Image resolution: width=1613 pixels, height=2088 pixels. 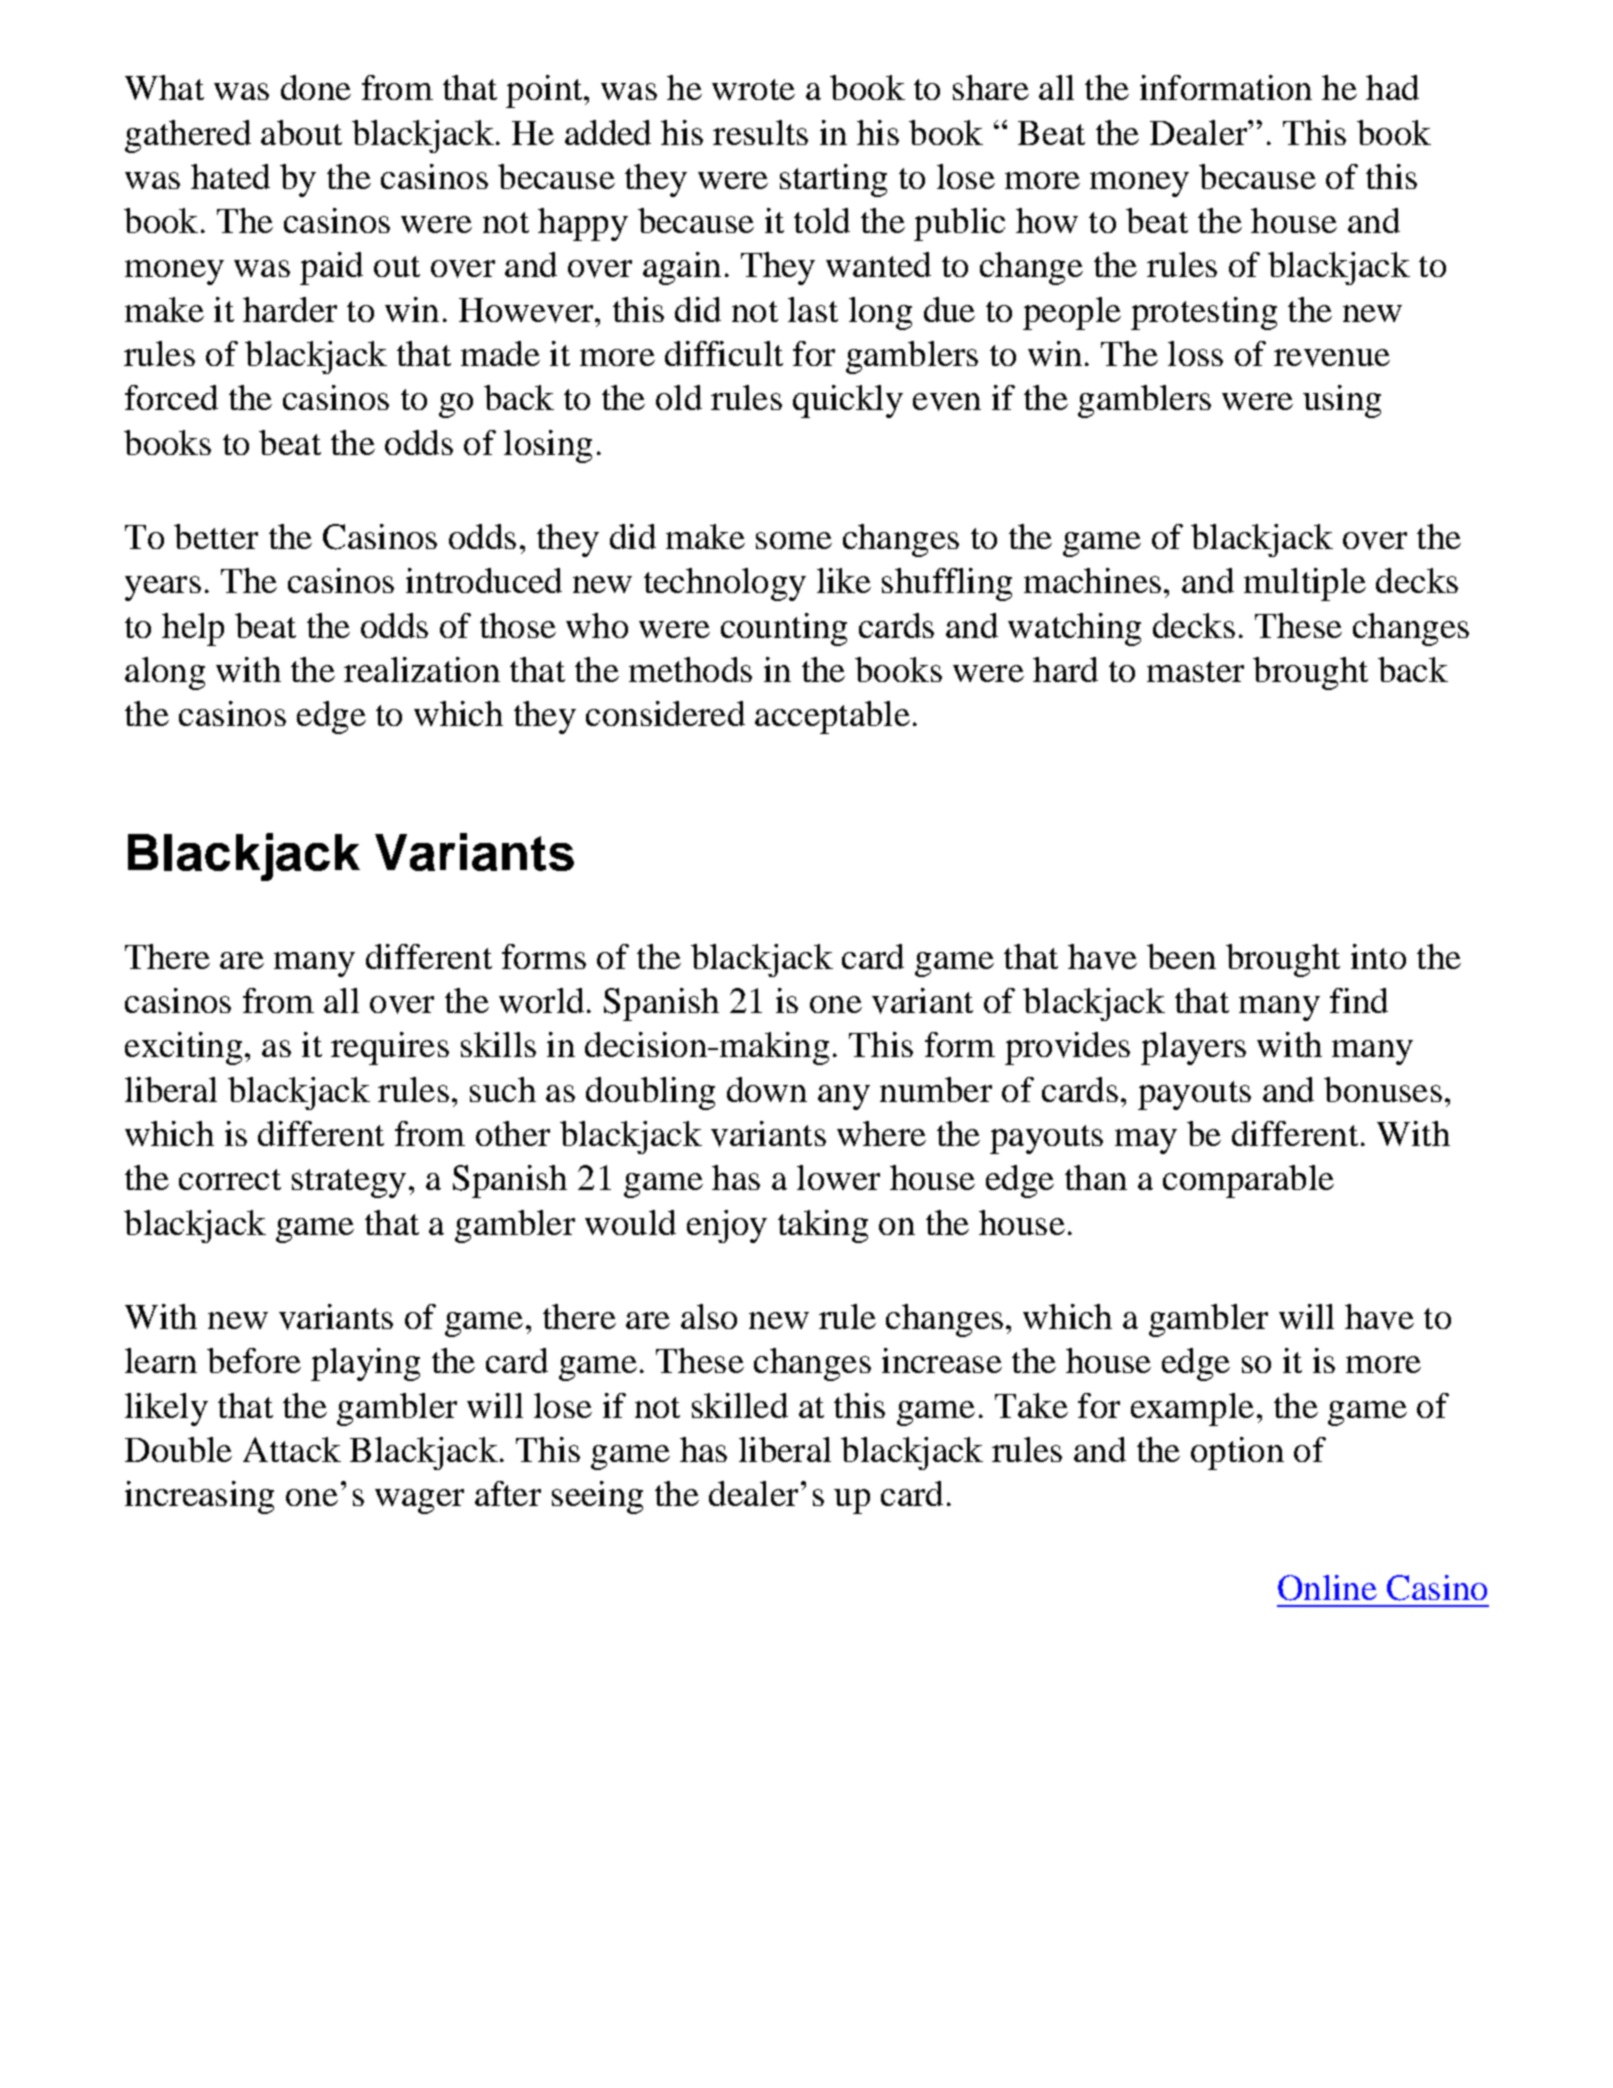 I want to click on had, so click(x=1392, y=87).
